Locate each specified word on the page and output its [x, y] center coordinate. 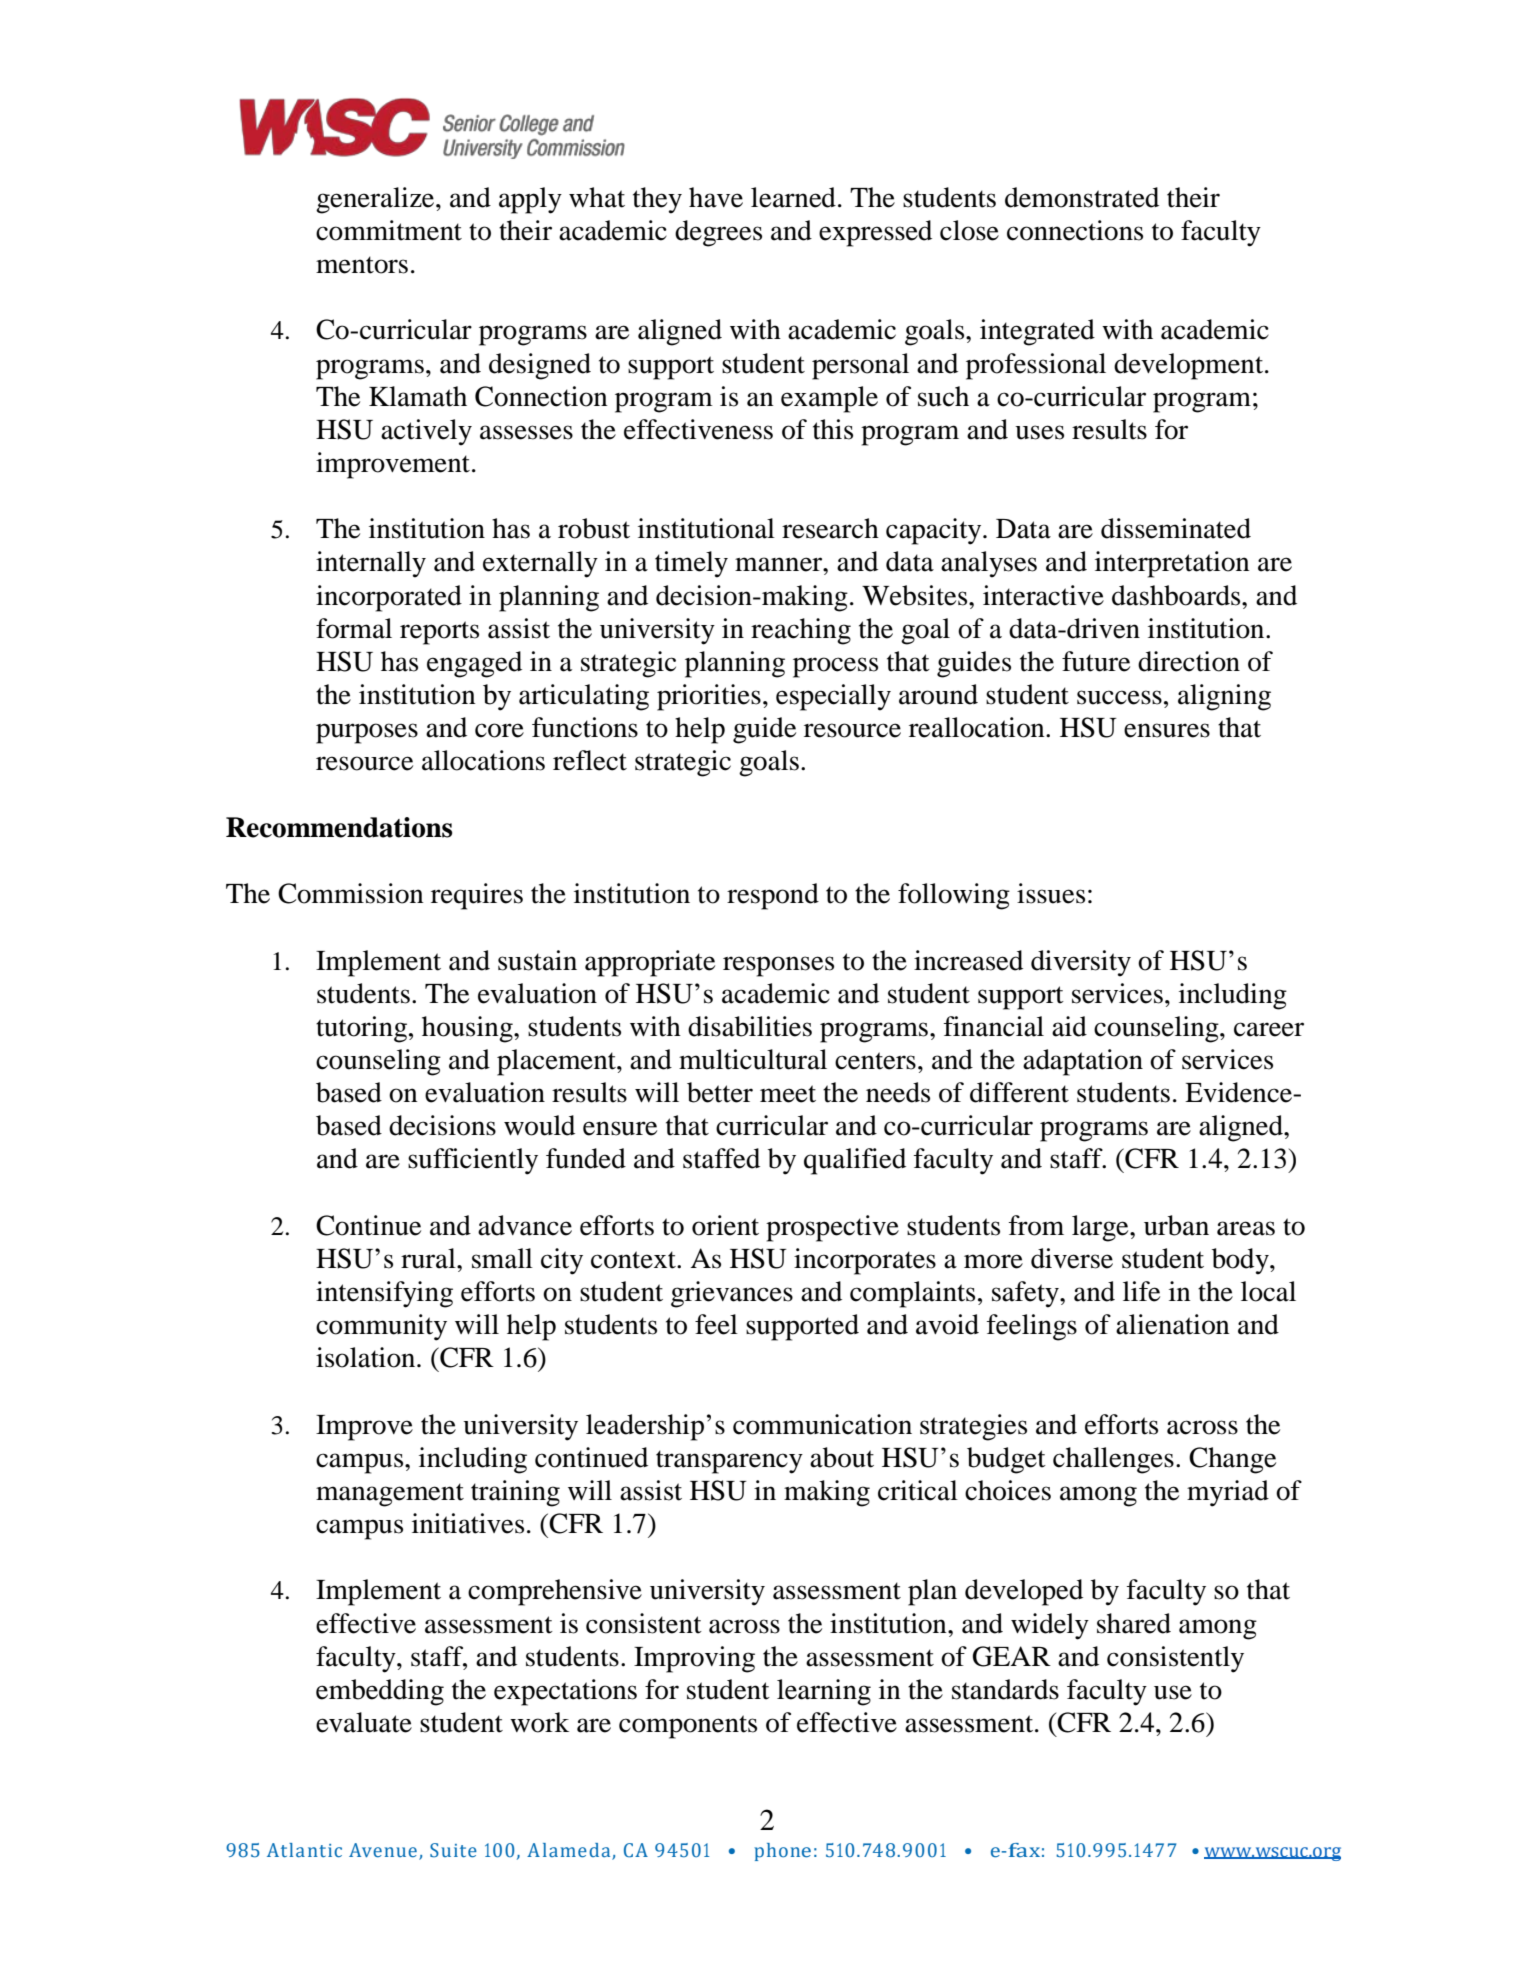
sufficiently [473, 1161]
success [1119, 697]
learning [824, 1692]
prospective [832, 1228]
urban [1176, 1225]
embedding [380, 1692]
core [499, 730]
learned [793, 197]
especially [833, 697]
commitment [389, 230]
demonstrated [1082, 197]
